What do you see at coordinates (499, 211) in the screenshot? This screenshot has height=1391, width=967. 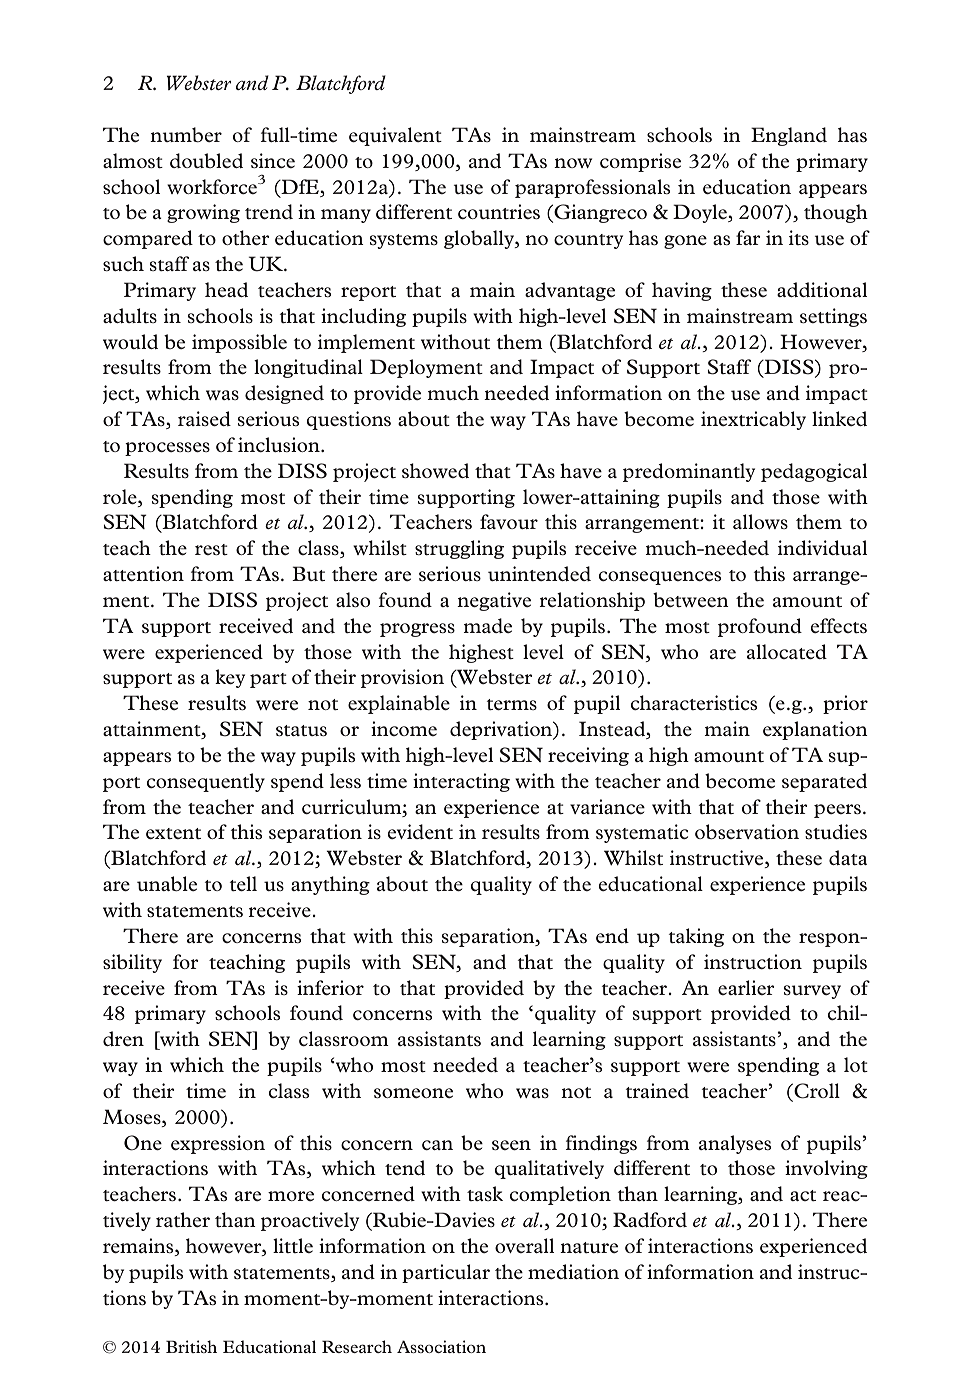 I see `countries` at bounding box center [499, 211].
